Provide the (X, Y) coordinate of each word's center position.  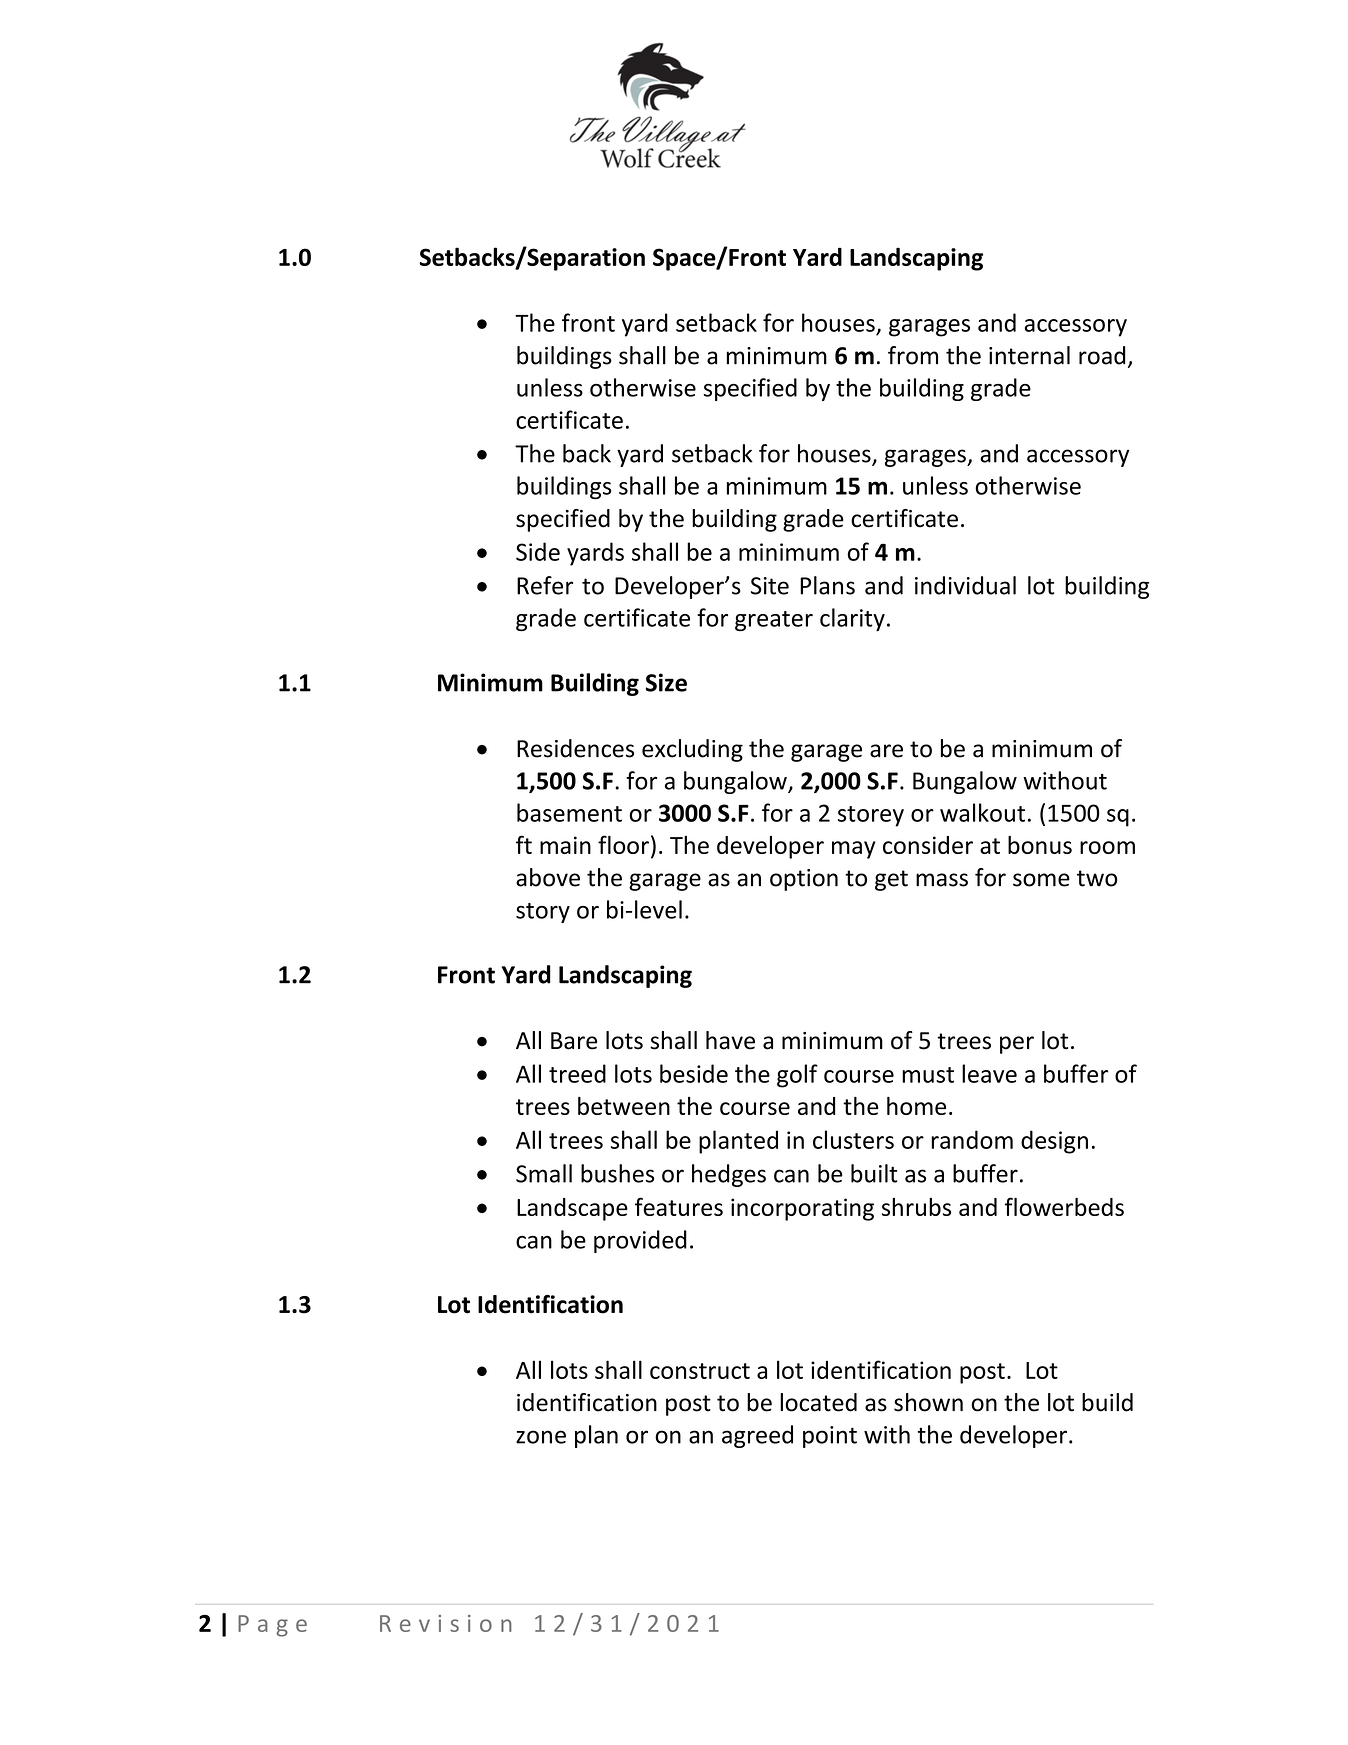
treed (577, 1073)
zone (541, 1437)
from (913, 355)
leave (989, 1073)
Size (666, 682)
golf (797, 1076)
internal (1029, 355)
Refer (545, 585)
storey (871, 816)
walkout (982, 812)
